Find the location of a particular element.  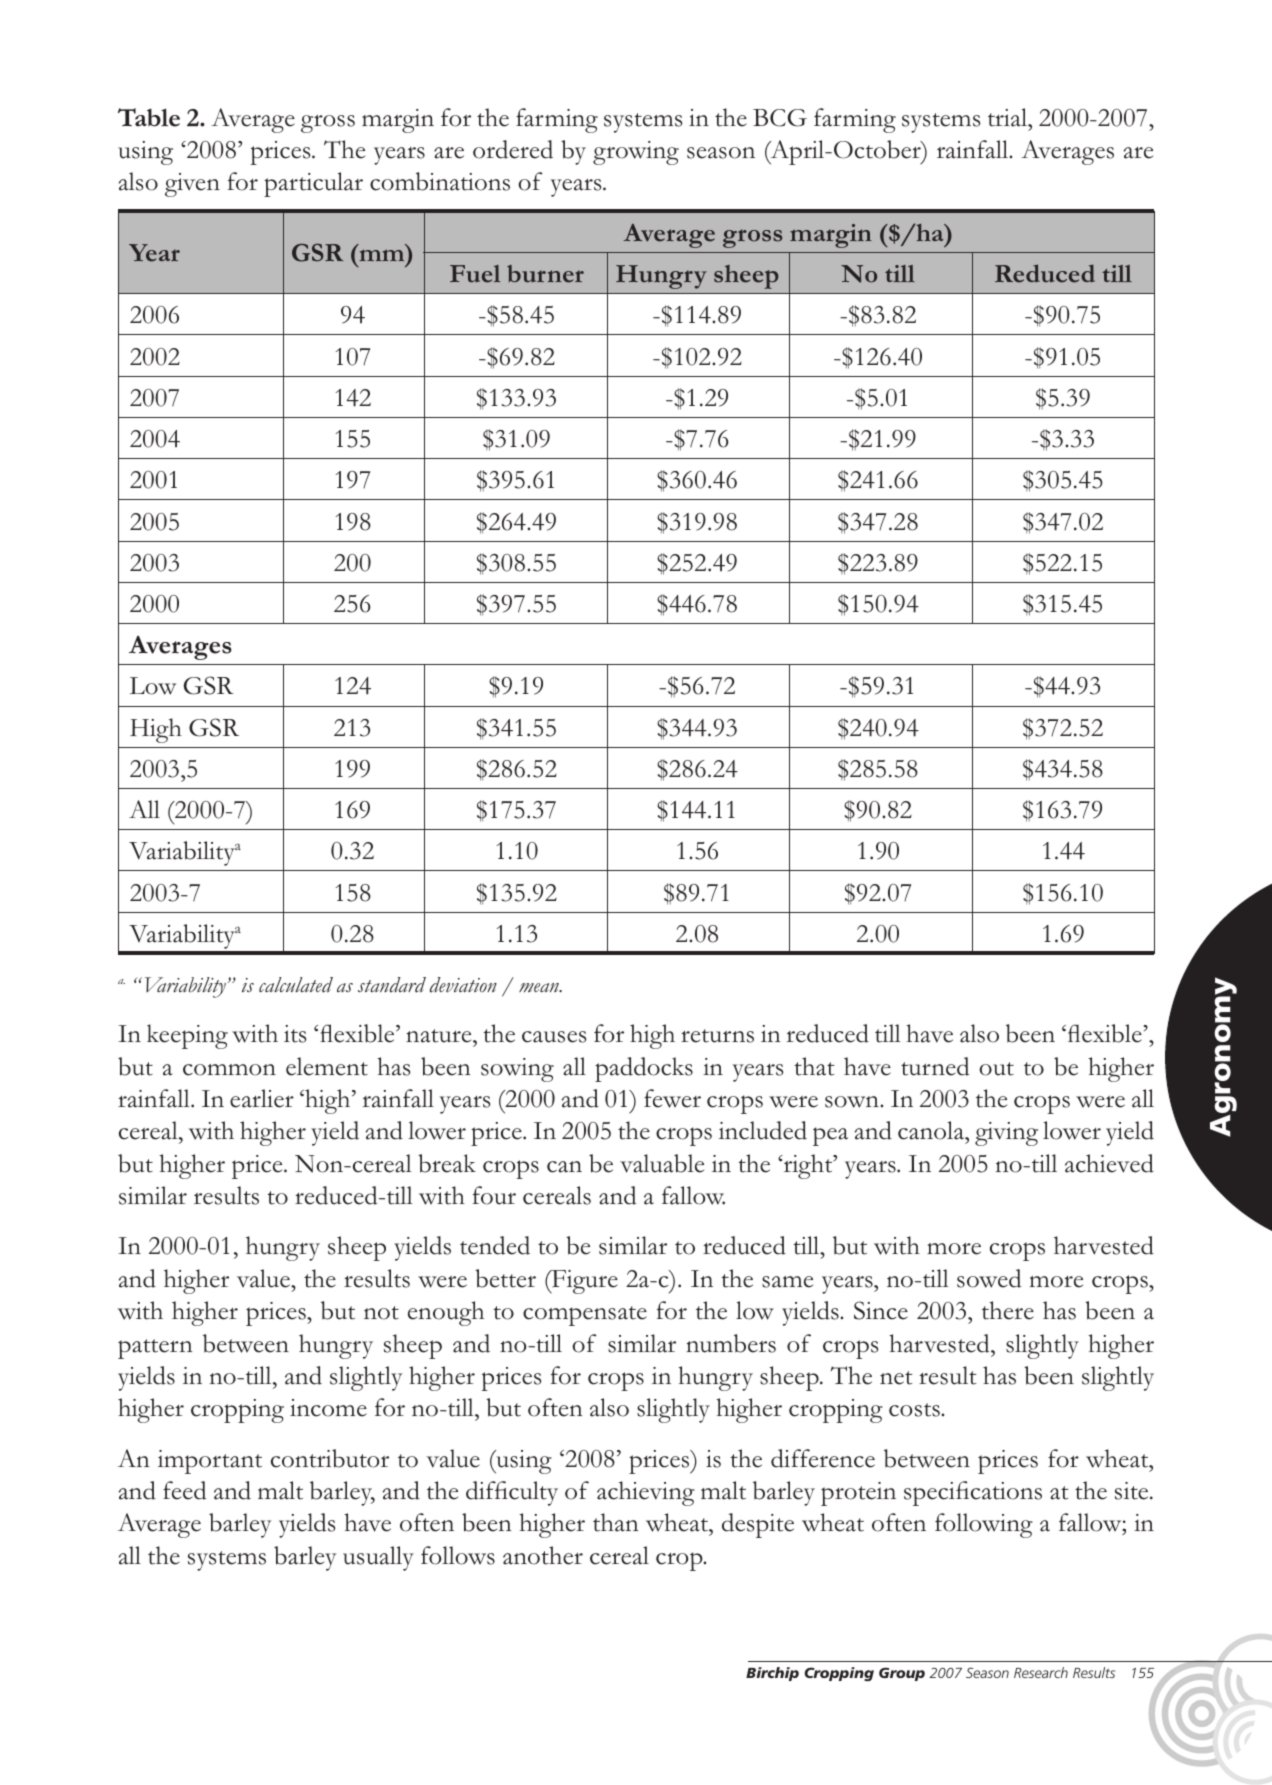

another is located at coordinates (543, 1555).
